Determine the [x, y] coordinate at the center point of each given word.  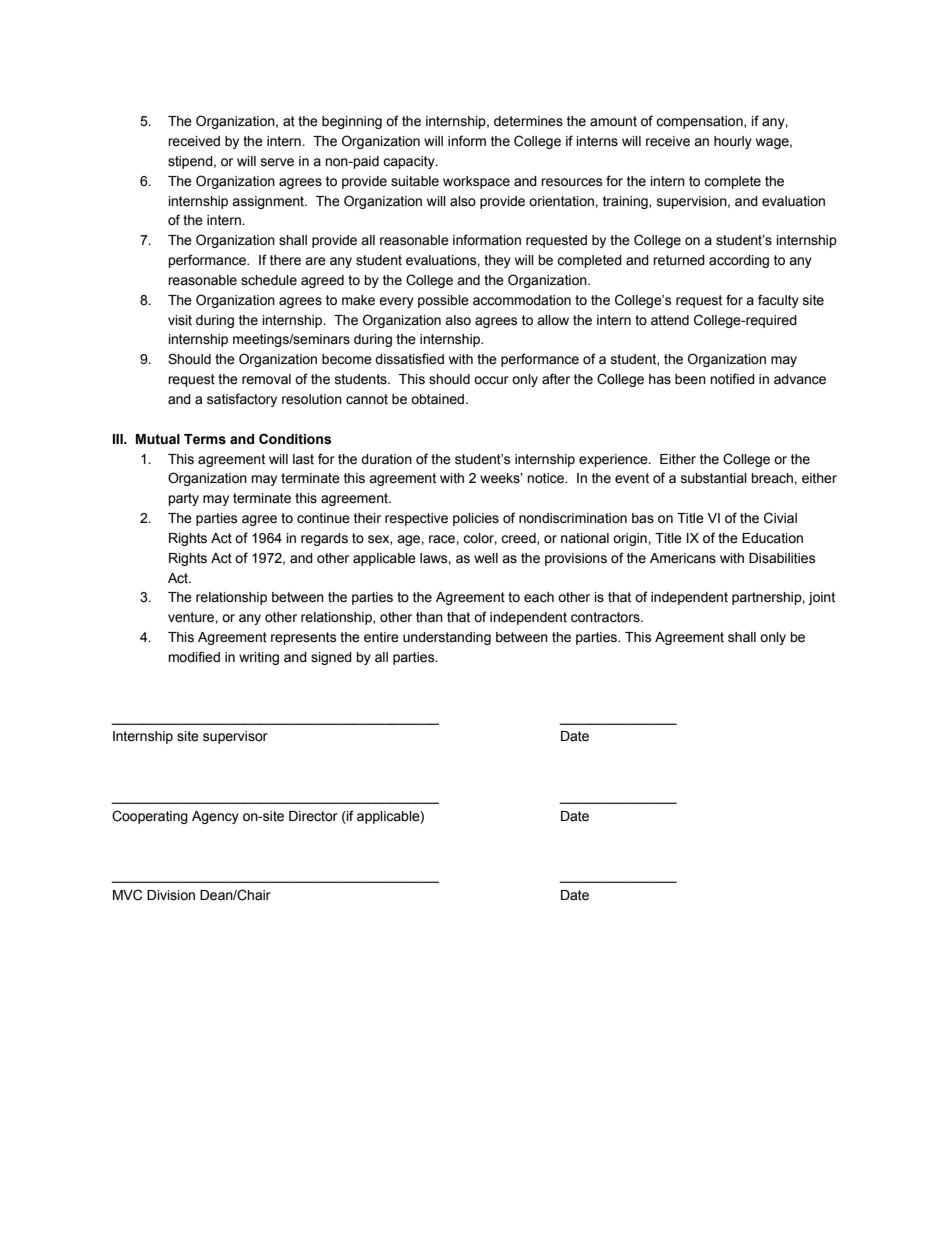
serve [277, 162]
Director [313, 816]
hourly [733, 142]
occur [491, 380]
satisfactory [242, 400]
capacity [410, 162]
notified [732, 379]
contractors [606, 617]
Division [171, 895]
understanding [447, 638]
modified [194, 657]
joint [821, 598]
